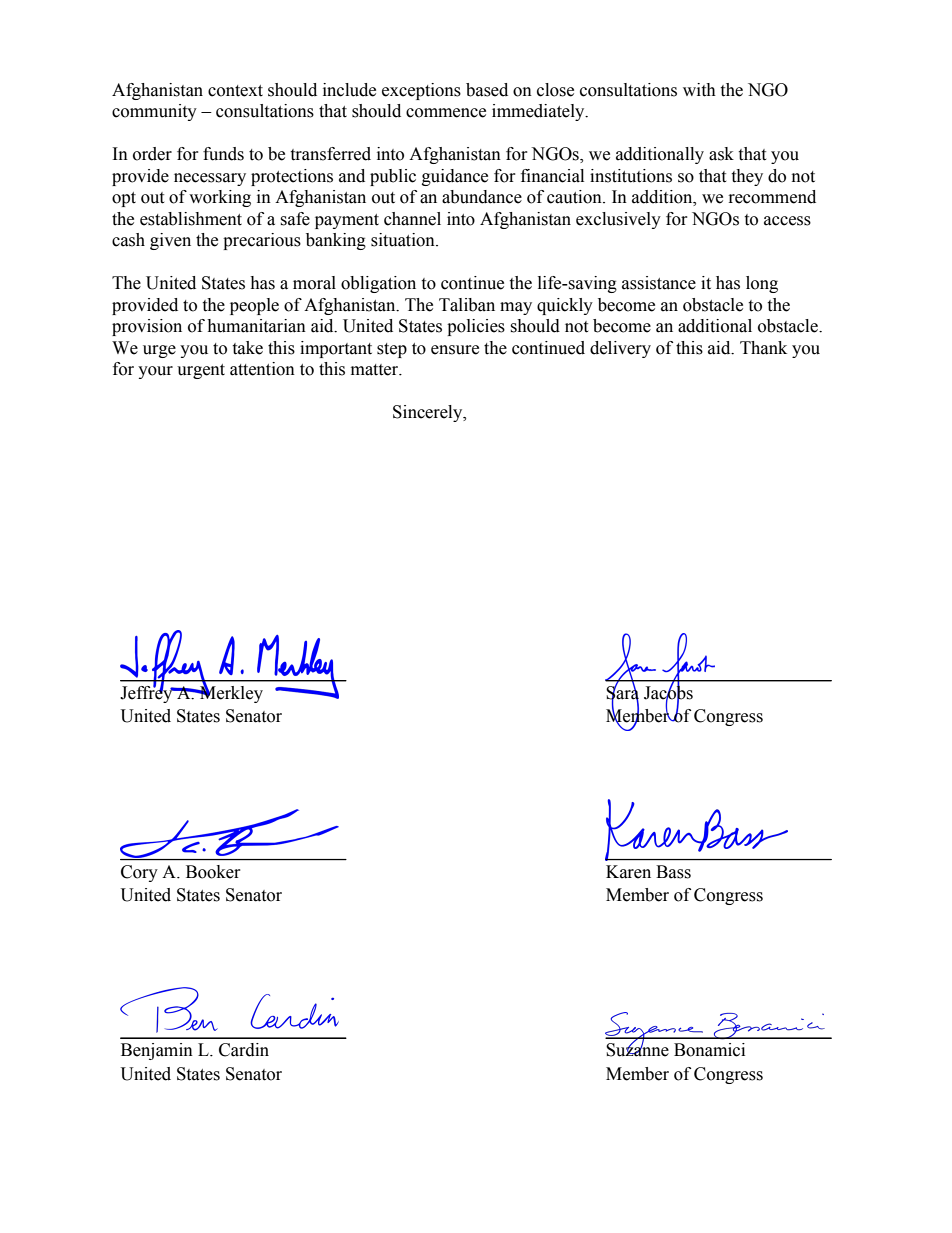 This screenshot has height=1233, width=952. I want to click on your, so click(155, 372).
